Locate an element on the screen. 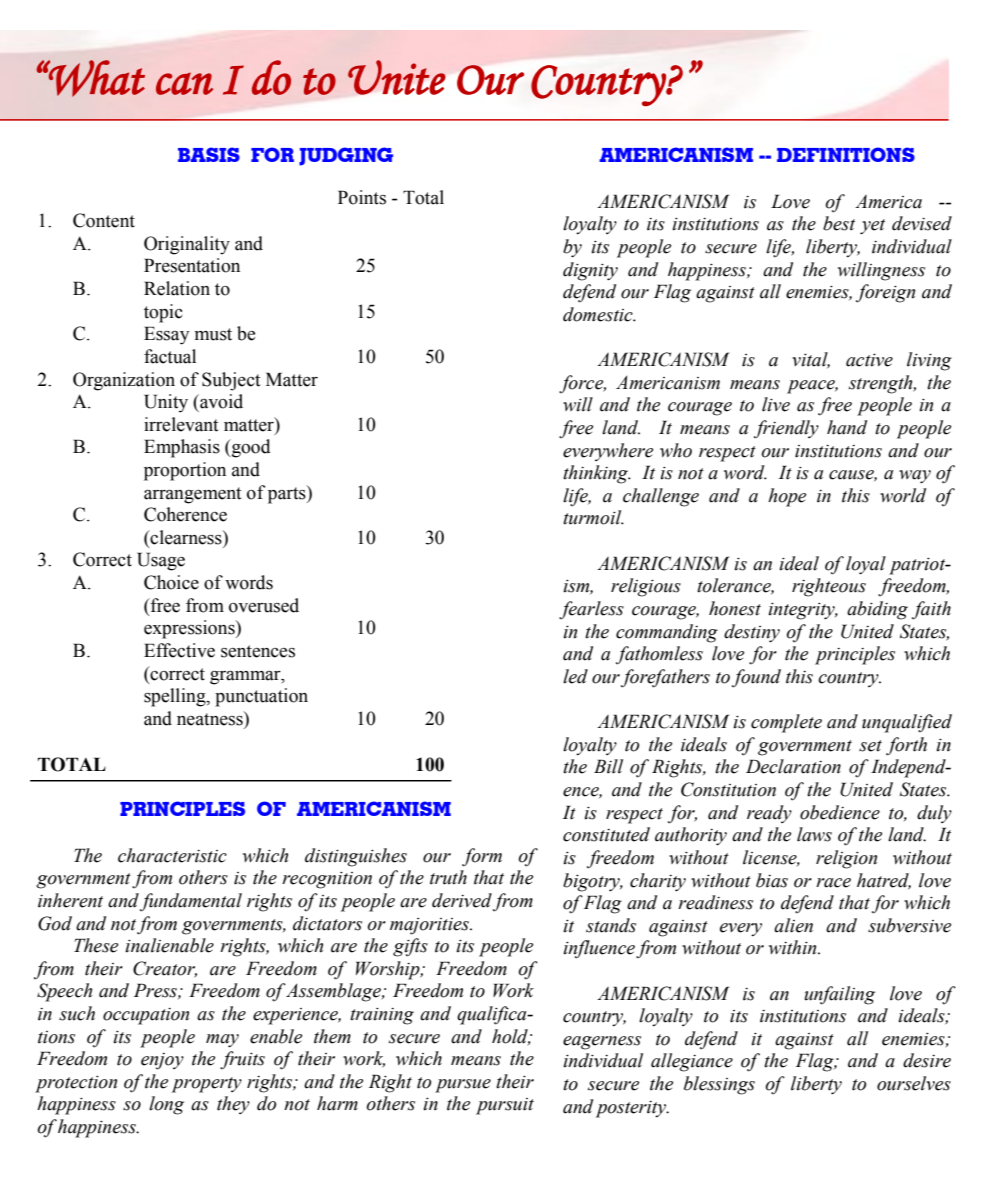  form is located at coordinates (482, 857).
